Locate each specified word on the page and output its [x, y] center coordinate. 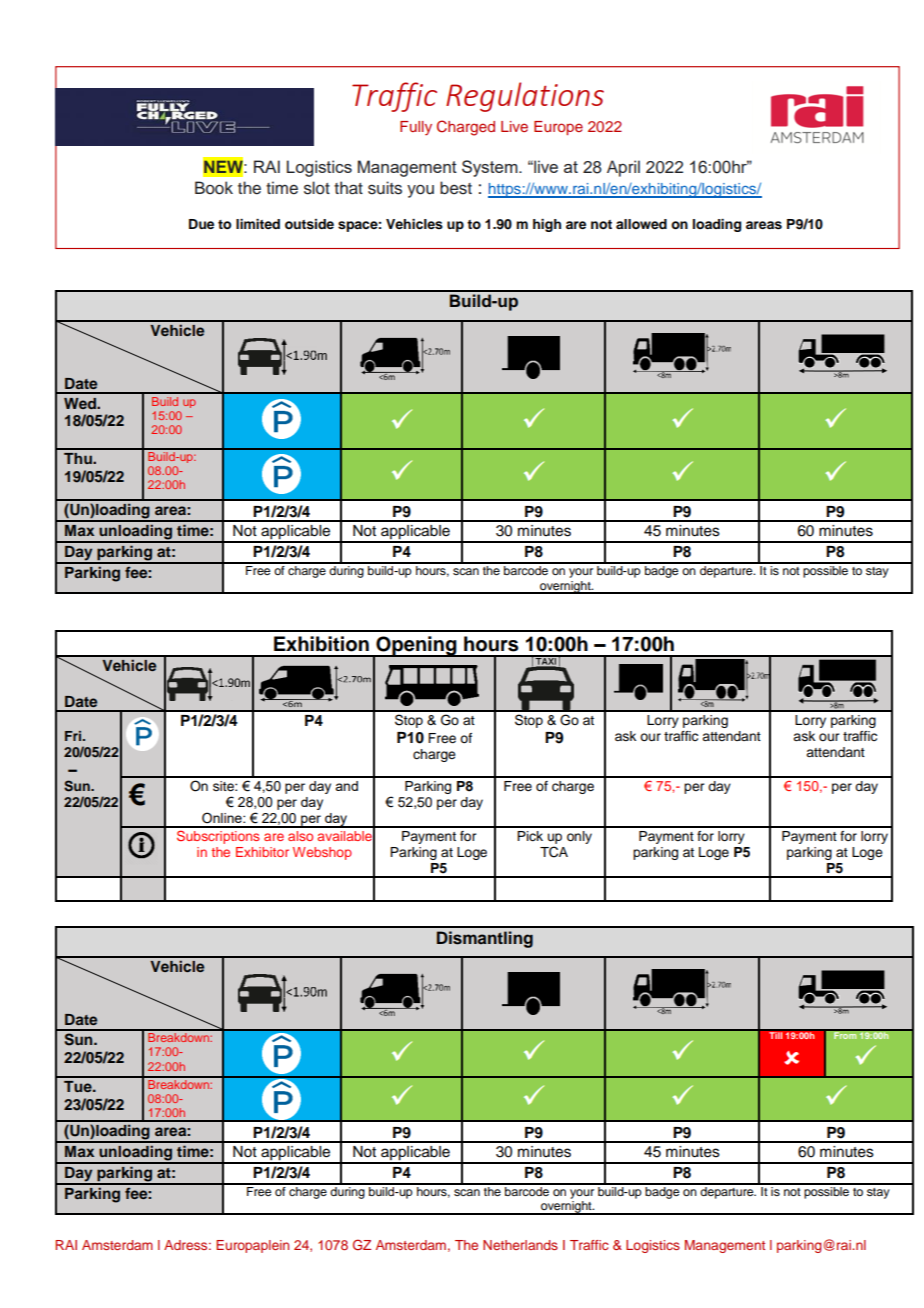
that [348, 188]
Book [214, 188]
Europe [558, 128]
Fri [74, 736]
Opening [416, 647]
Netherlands [520, 1245]
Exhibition [321, 644]
